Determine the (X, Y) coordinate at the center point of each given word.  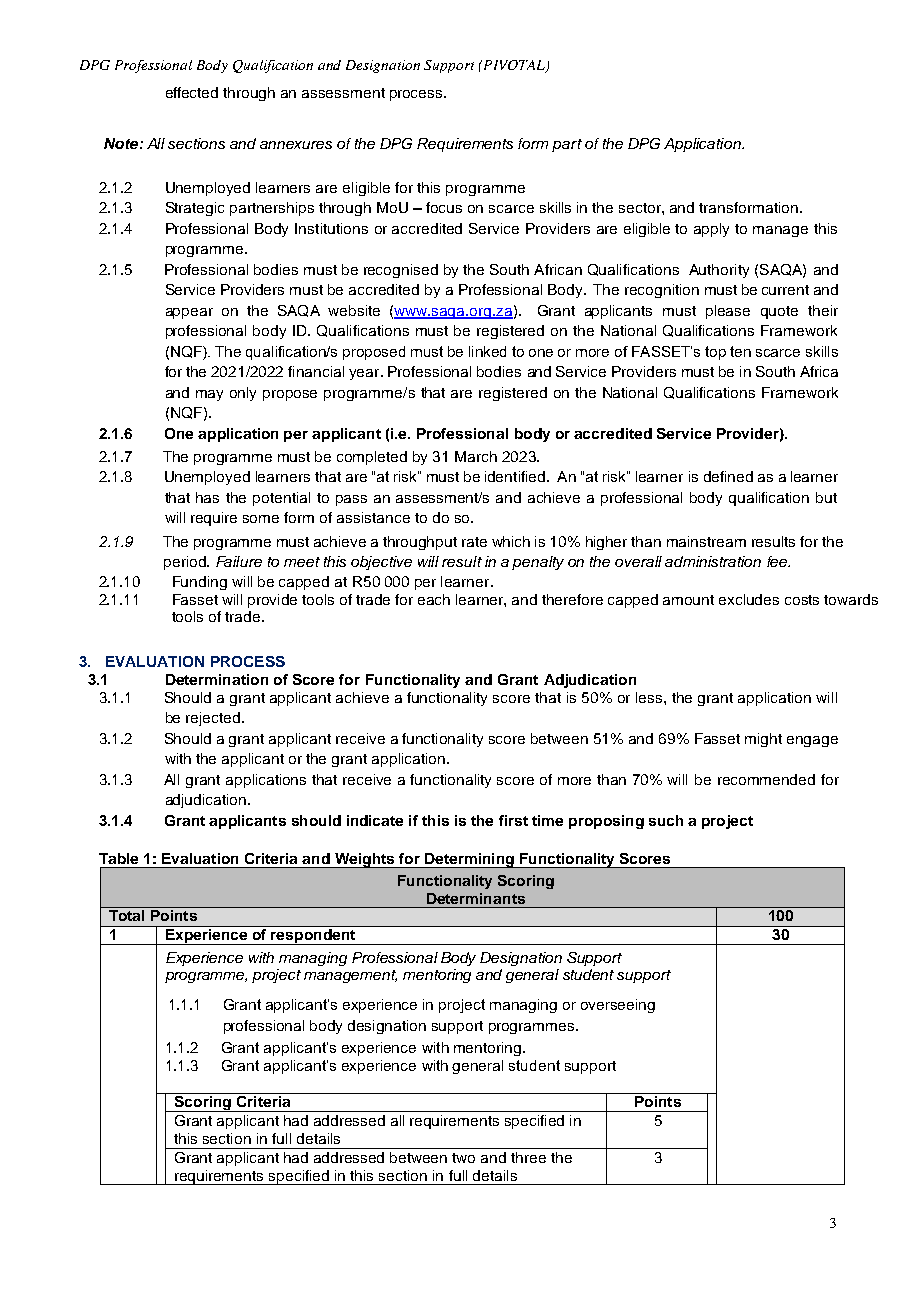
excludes (749, 599)
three (528, 1157)
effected (192, 92)
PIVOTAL (514, 66)
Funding (200, 583)
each (434, 599)
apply (711, 230)
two (463, 1158)
